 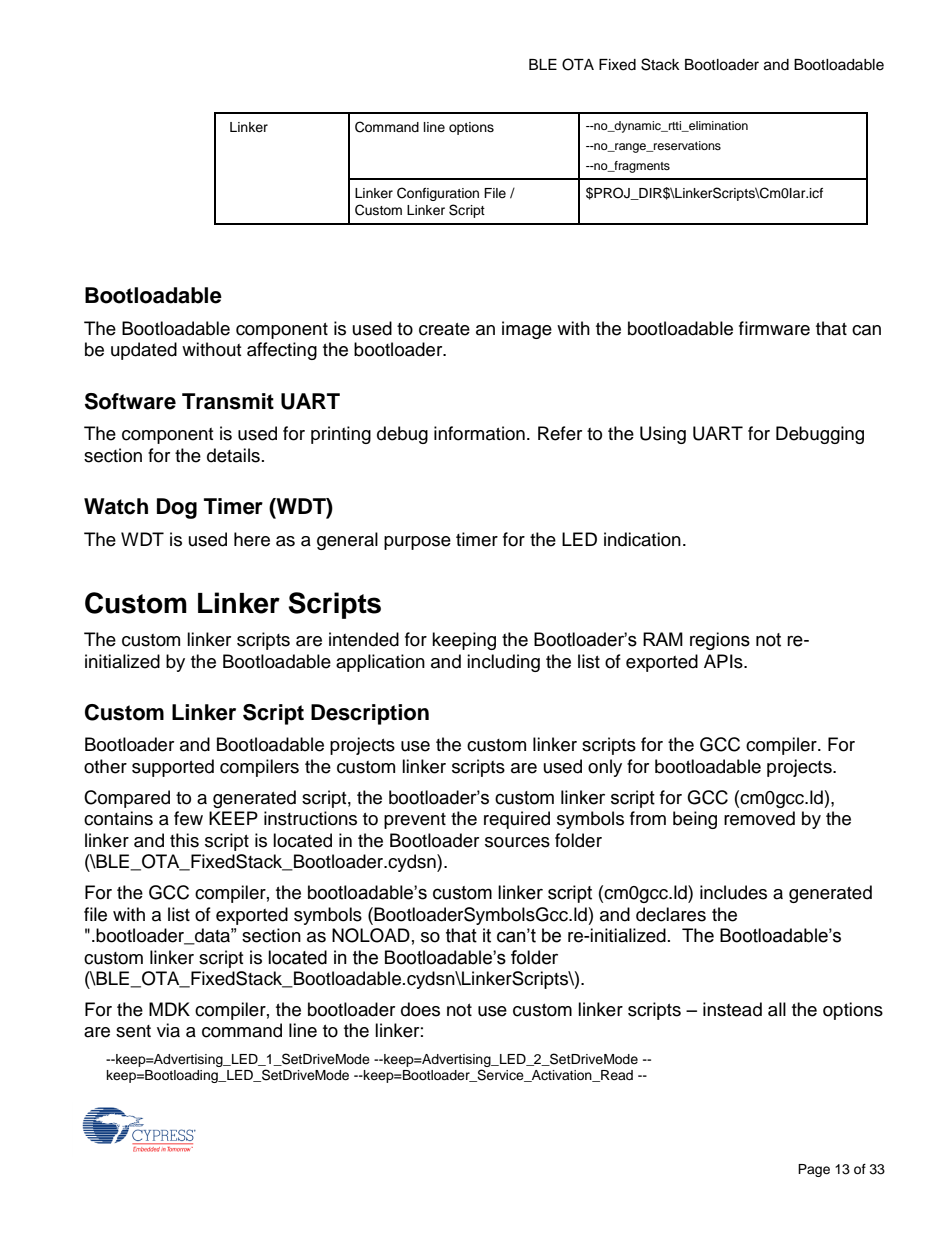 I want to click on prevent, so click(x=415, y=821).
